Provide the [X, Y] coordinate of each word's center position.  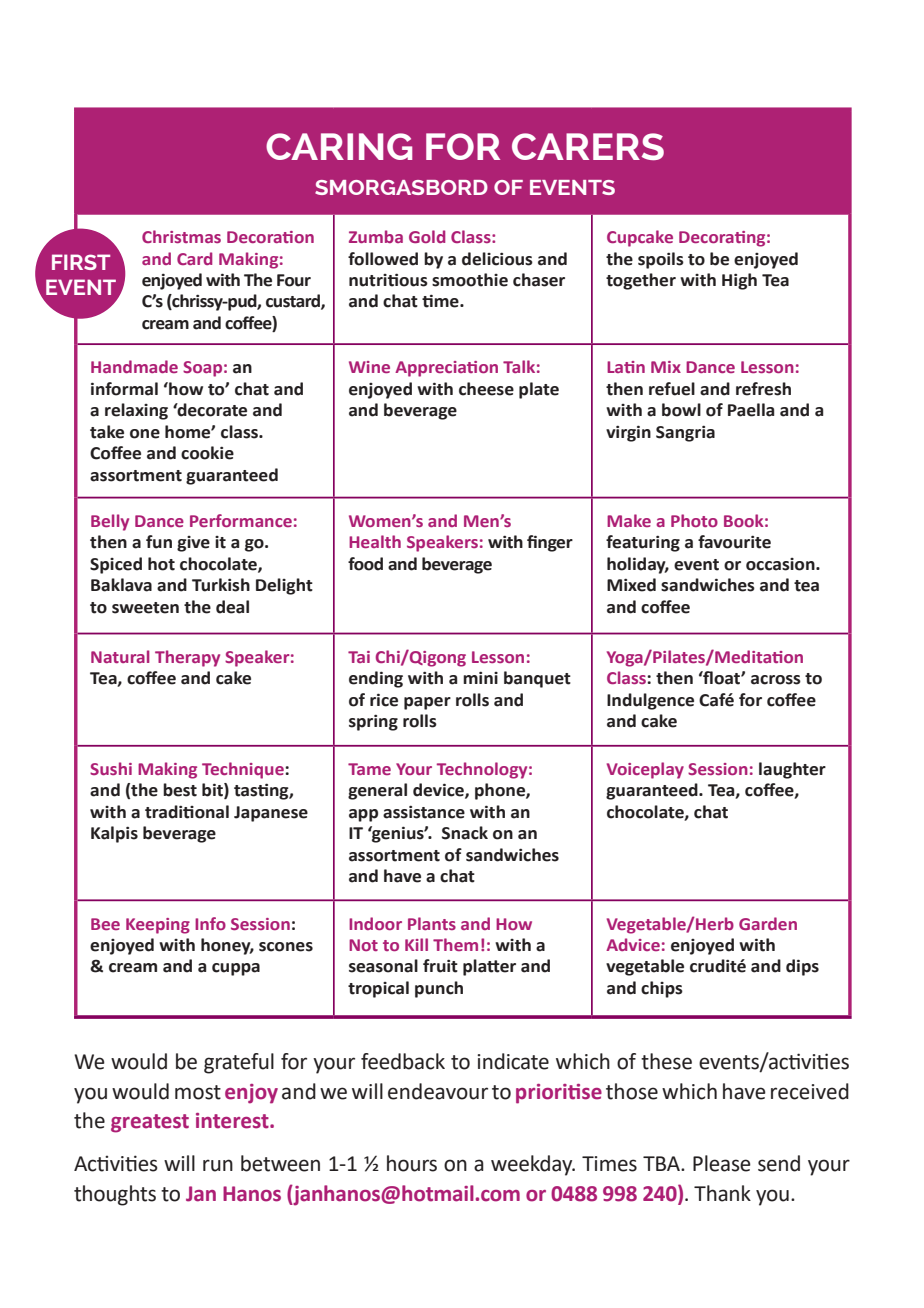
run [218, 1165]
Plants [432, 923]
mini [480, 677]
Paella [751, 410]
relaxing [136, 411]
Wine [369, 367]
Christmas [181, 236]
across [776, 680]
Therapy [187, 658]
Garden [768, 923]
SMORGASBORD [401, 187]
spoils [661, 260]
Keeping [158, 926]
